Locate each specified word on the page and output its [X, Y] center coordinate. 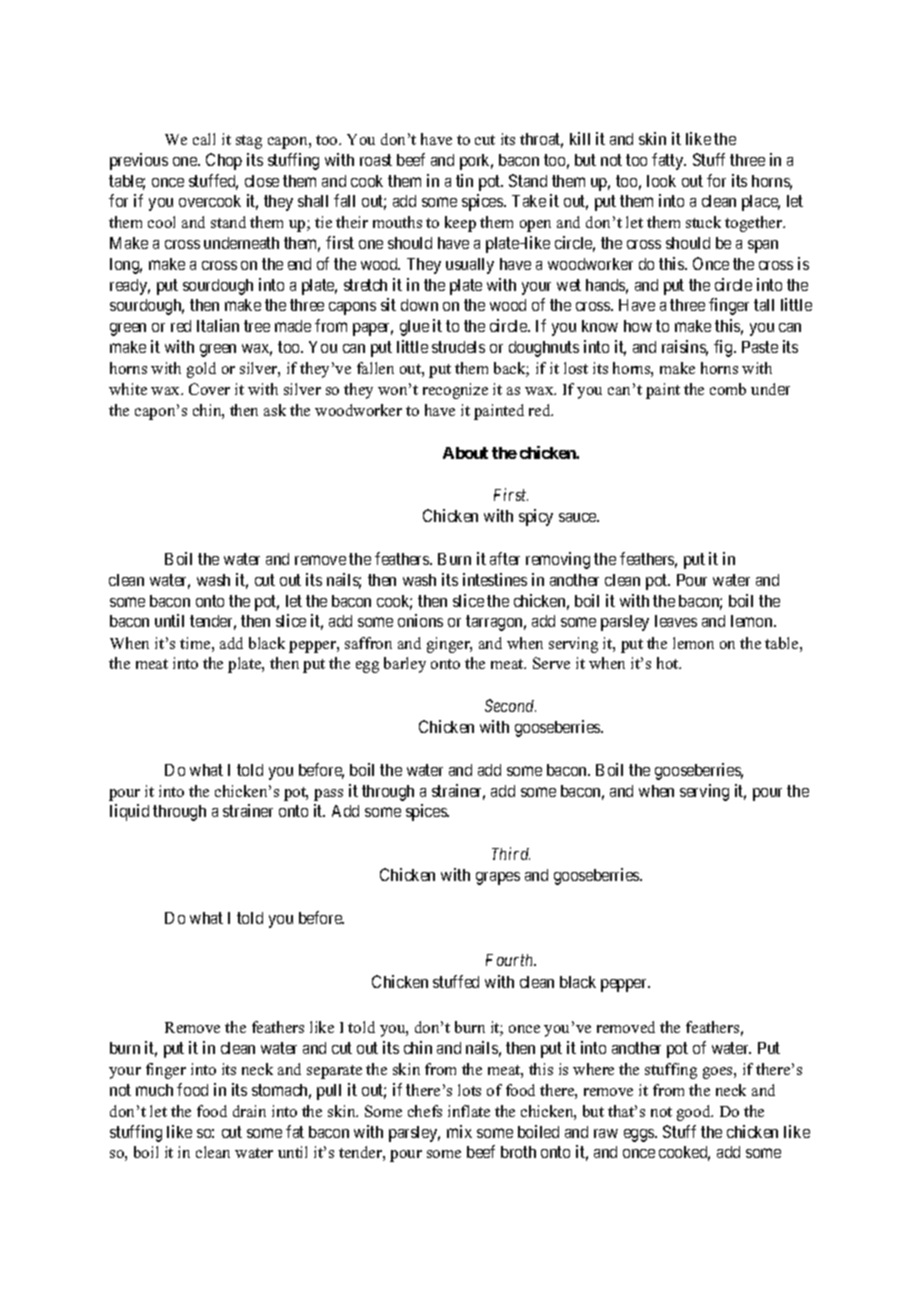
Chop [224, 161]
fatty [669, 161]
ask [275, 410]
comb [728, 389]
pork [476, 162]
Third [511, 853]
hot [669, 663]
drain [249, 1111]
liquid [129, 812]
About [465, 453]
